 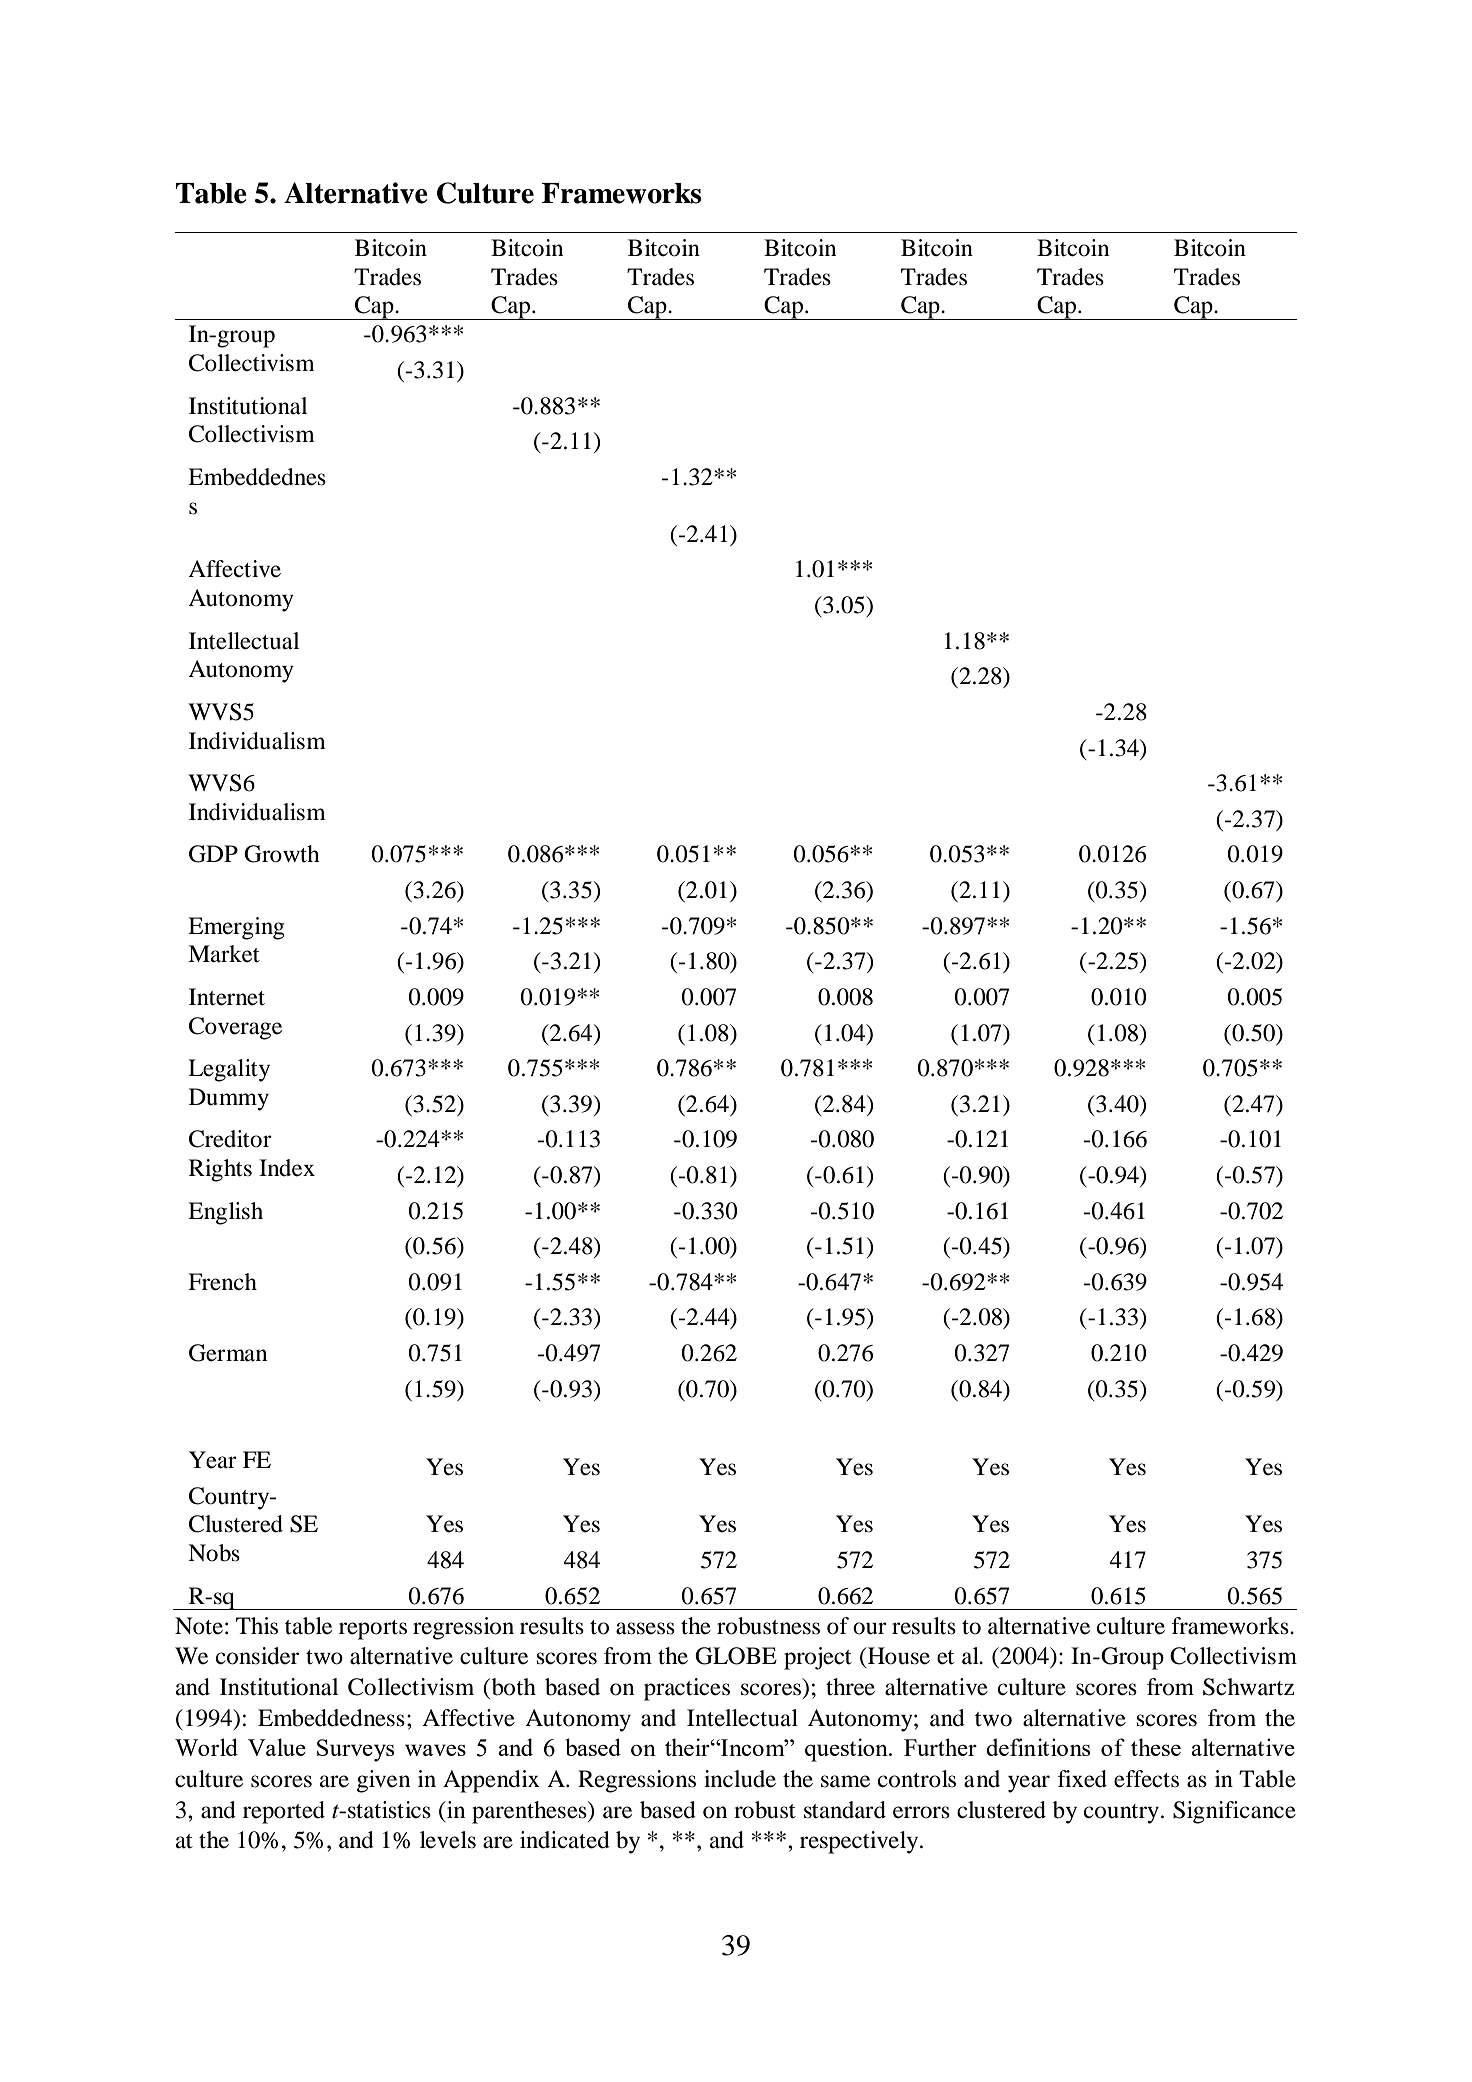 What do you see at coordinates (282, 854) in the image?
I see `Growth` at bounding box center [282, 854].
